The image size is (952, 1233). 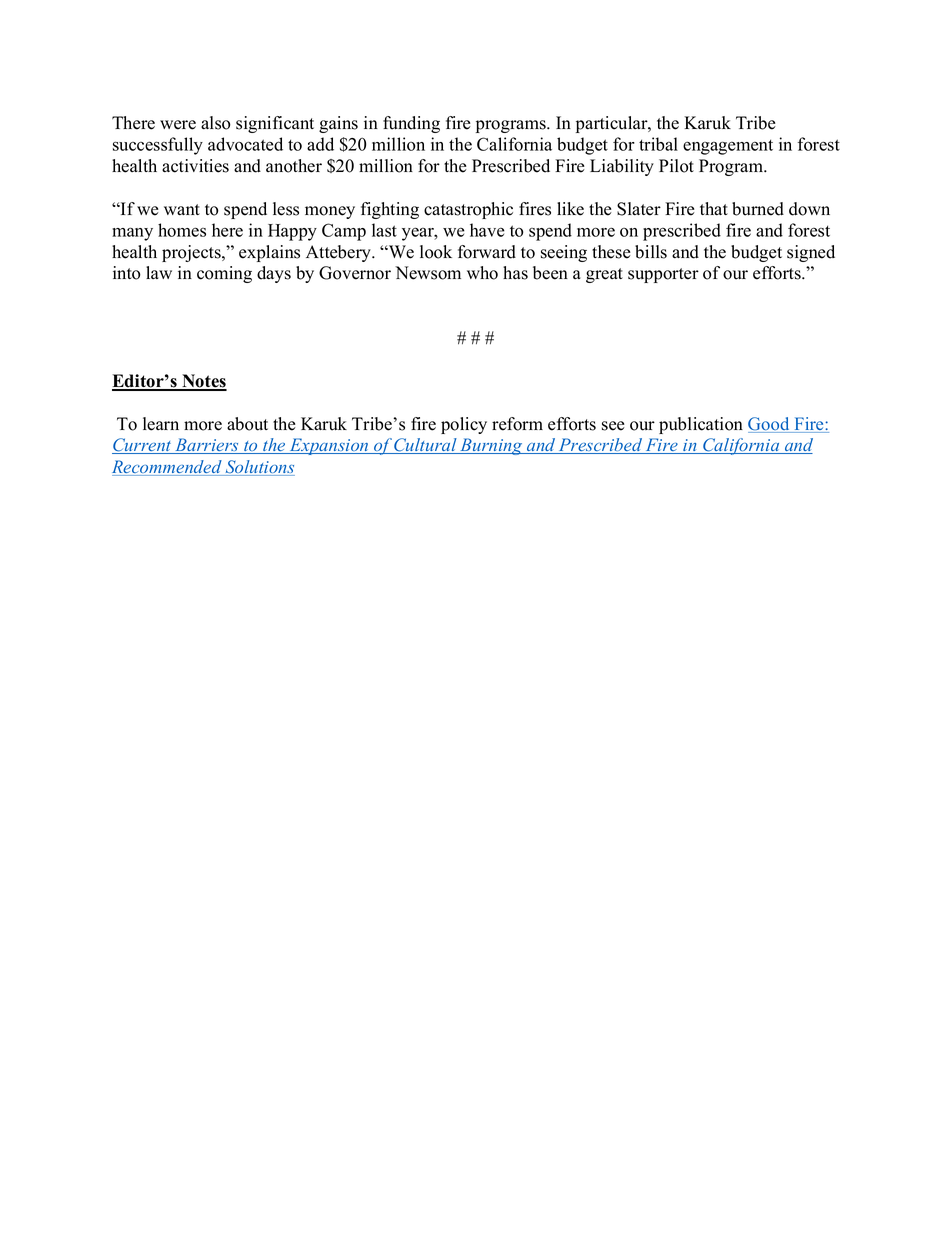 What do you see at coordinates (701, 425) in the document?
I see `publication` at bounding box center [701, 425].
